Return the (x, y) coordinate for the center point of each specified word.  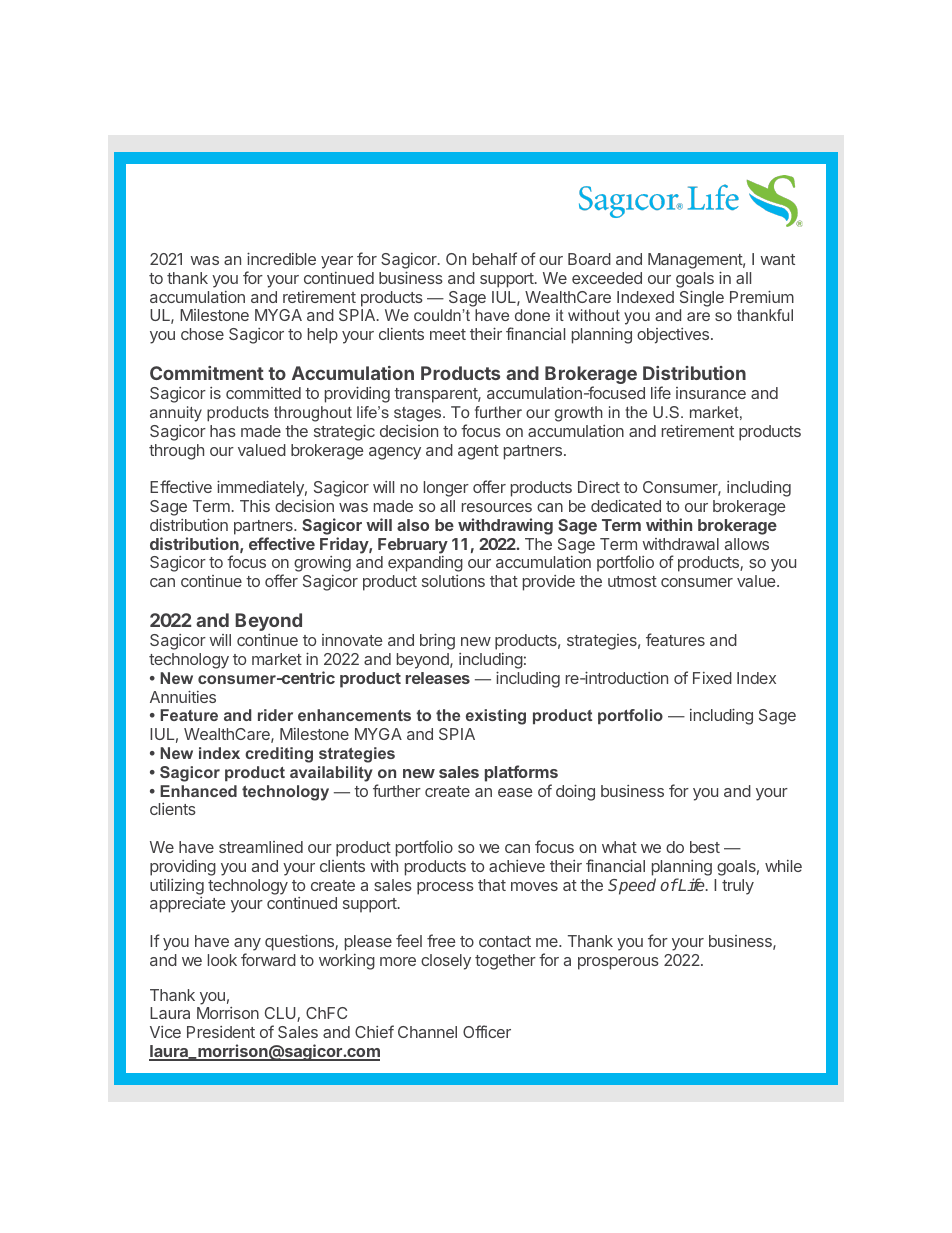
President (221, 1032)
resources (497, 507)
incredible (281, 258)
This (255, 506)
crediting (279, 755)
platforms (521, 773)
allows (747, 544)
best (705, 847)
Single (702, 298)
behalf (495, 258)
